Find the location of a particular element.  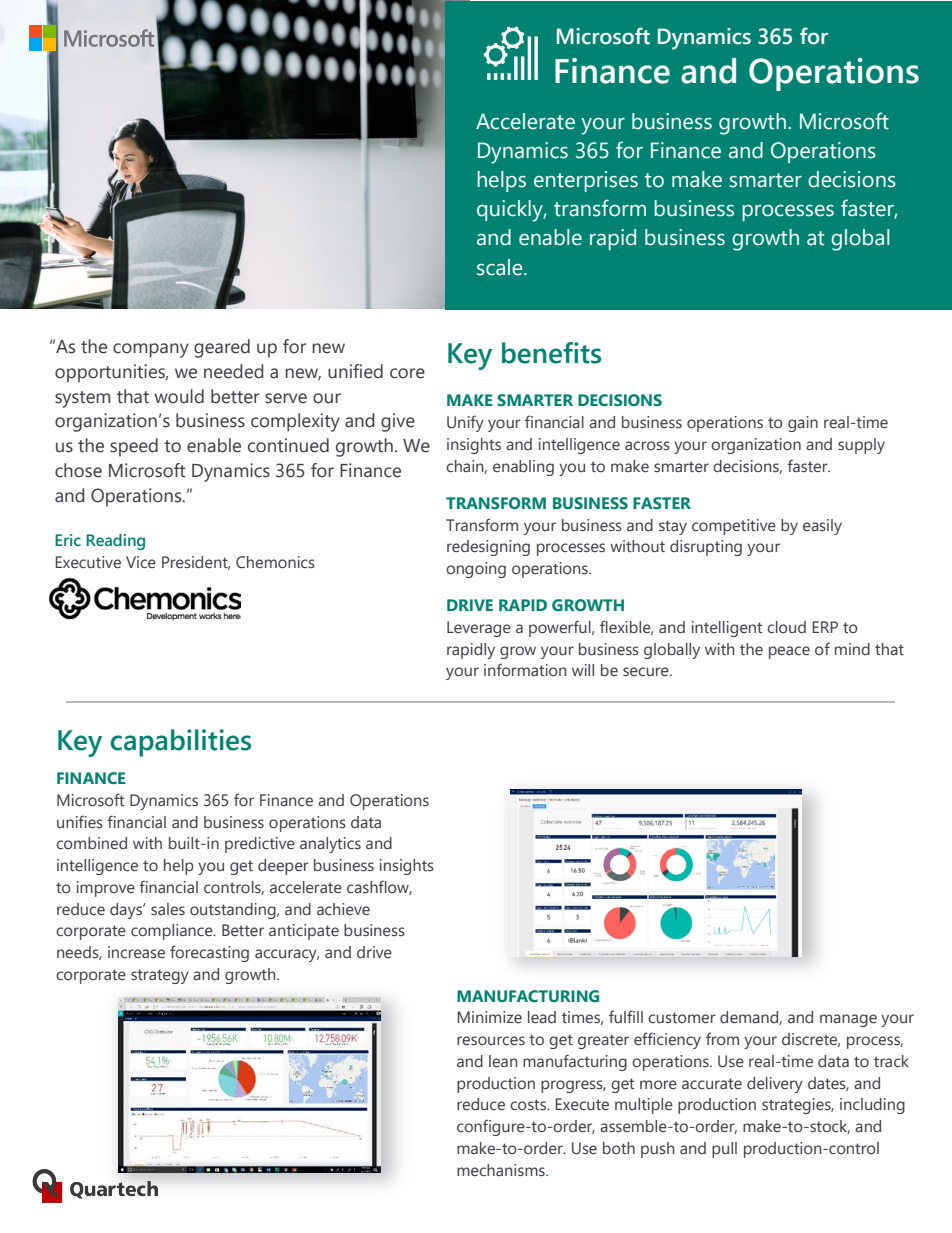

peace is located at coordinates (789, 652).
